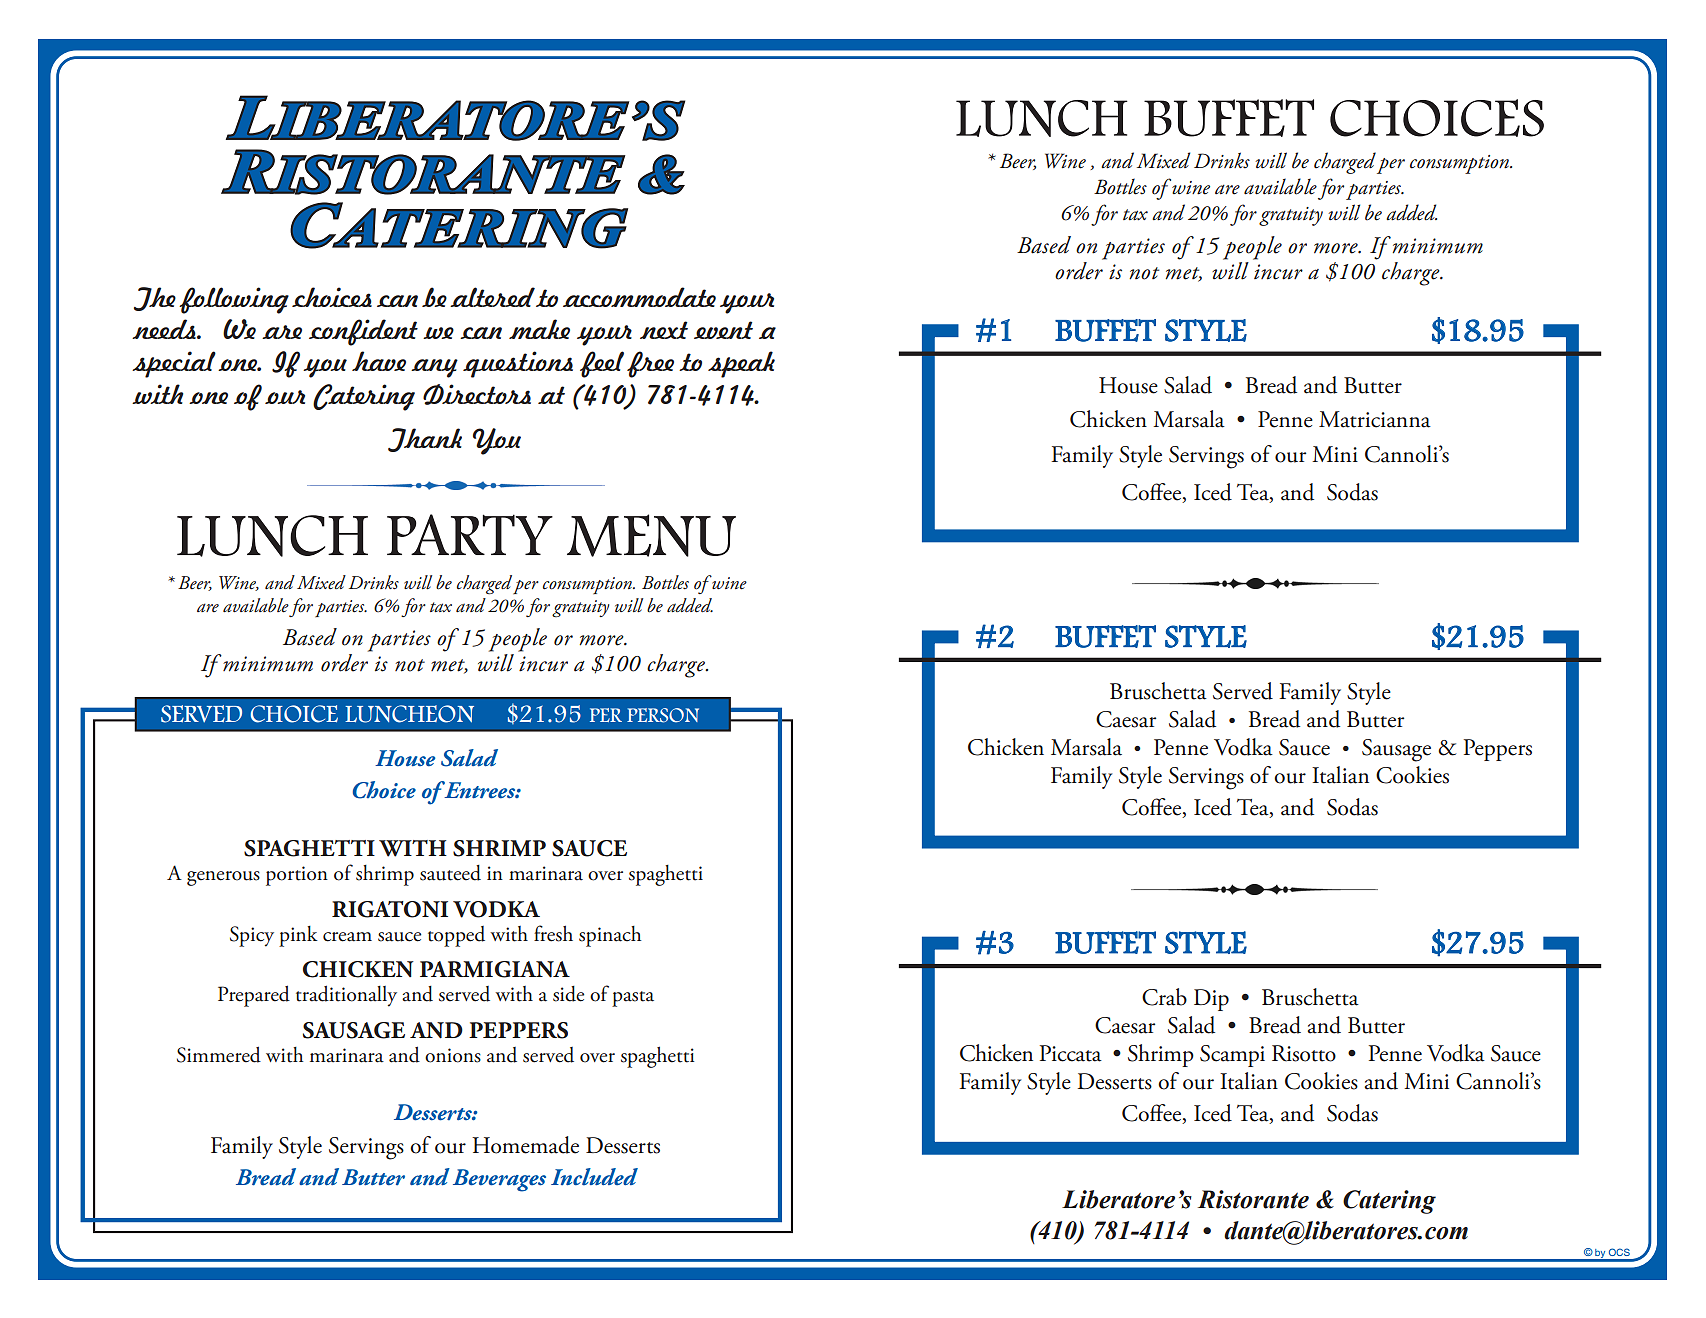 This screenshot has width=1706, height=1318. What do you see at coordinates (663, 715) in the screenshot?
I see `PERSON` at bounding box center [663, 715].
